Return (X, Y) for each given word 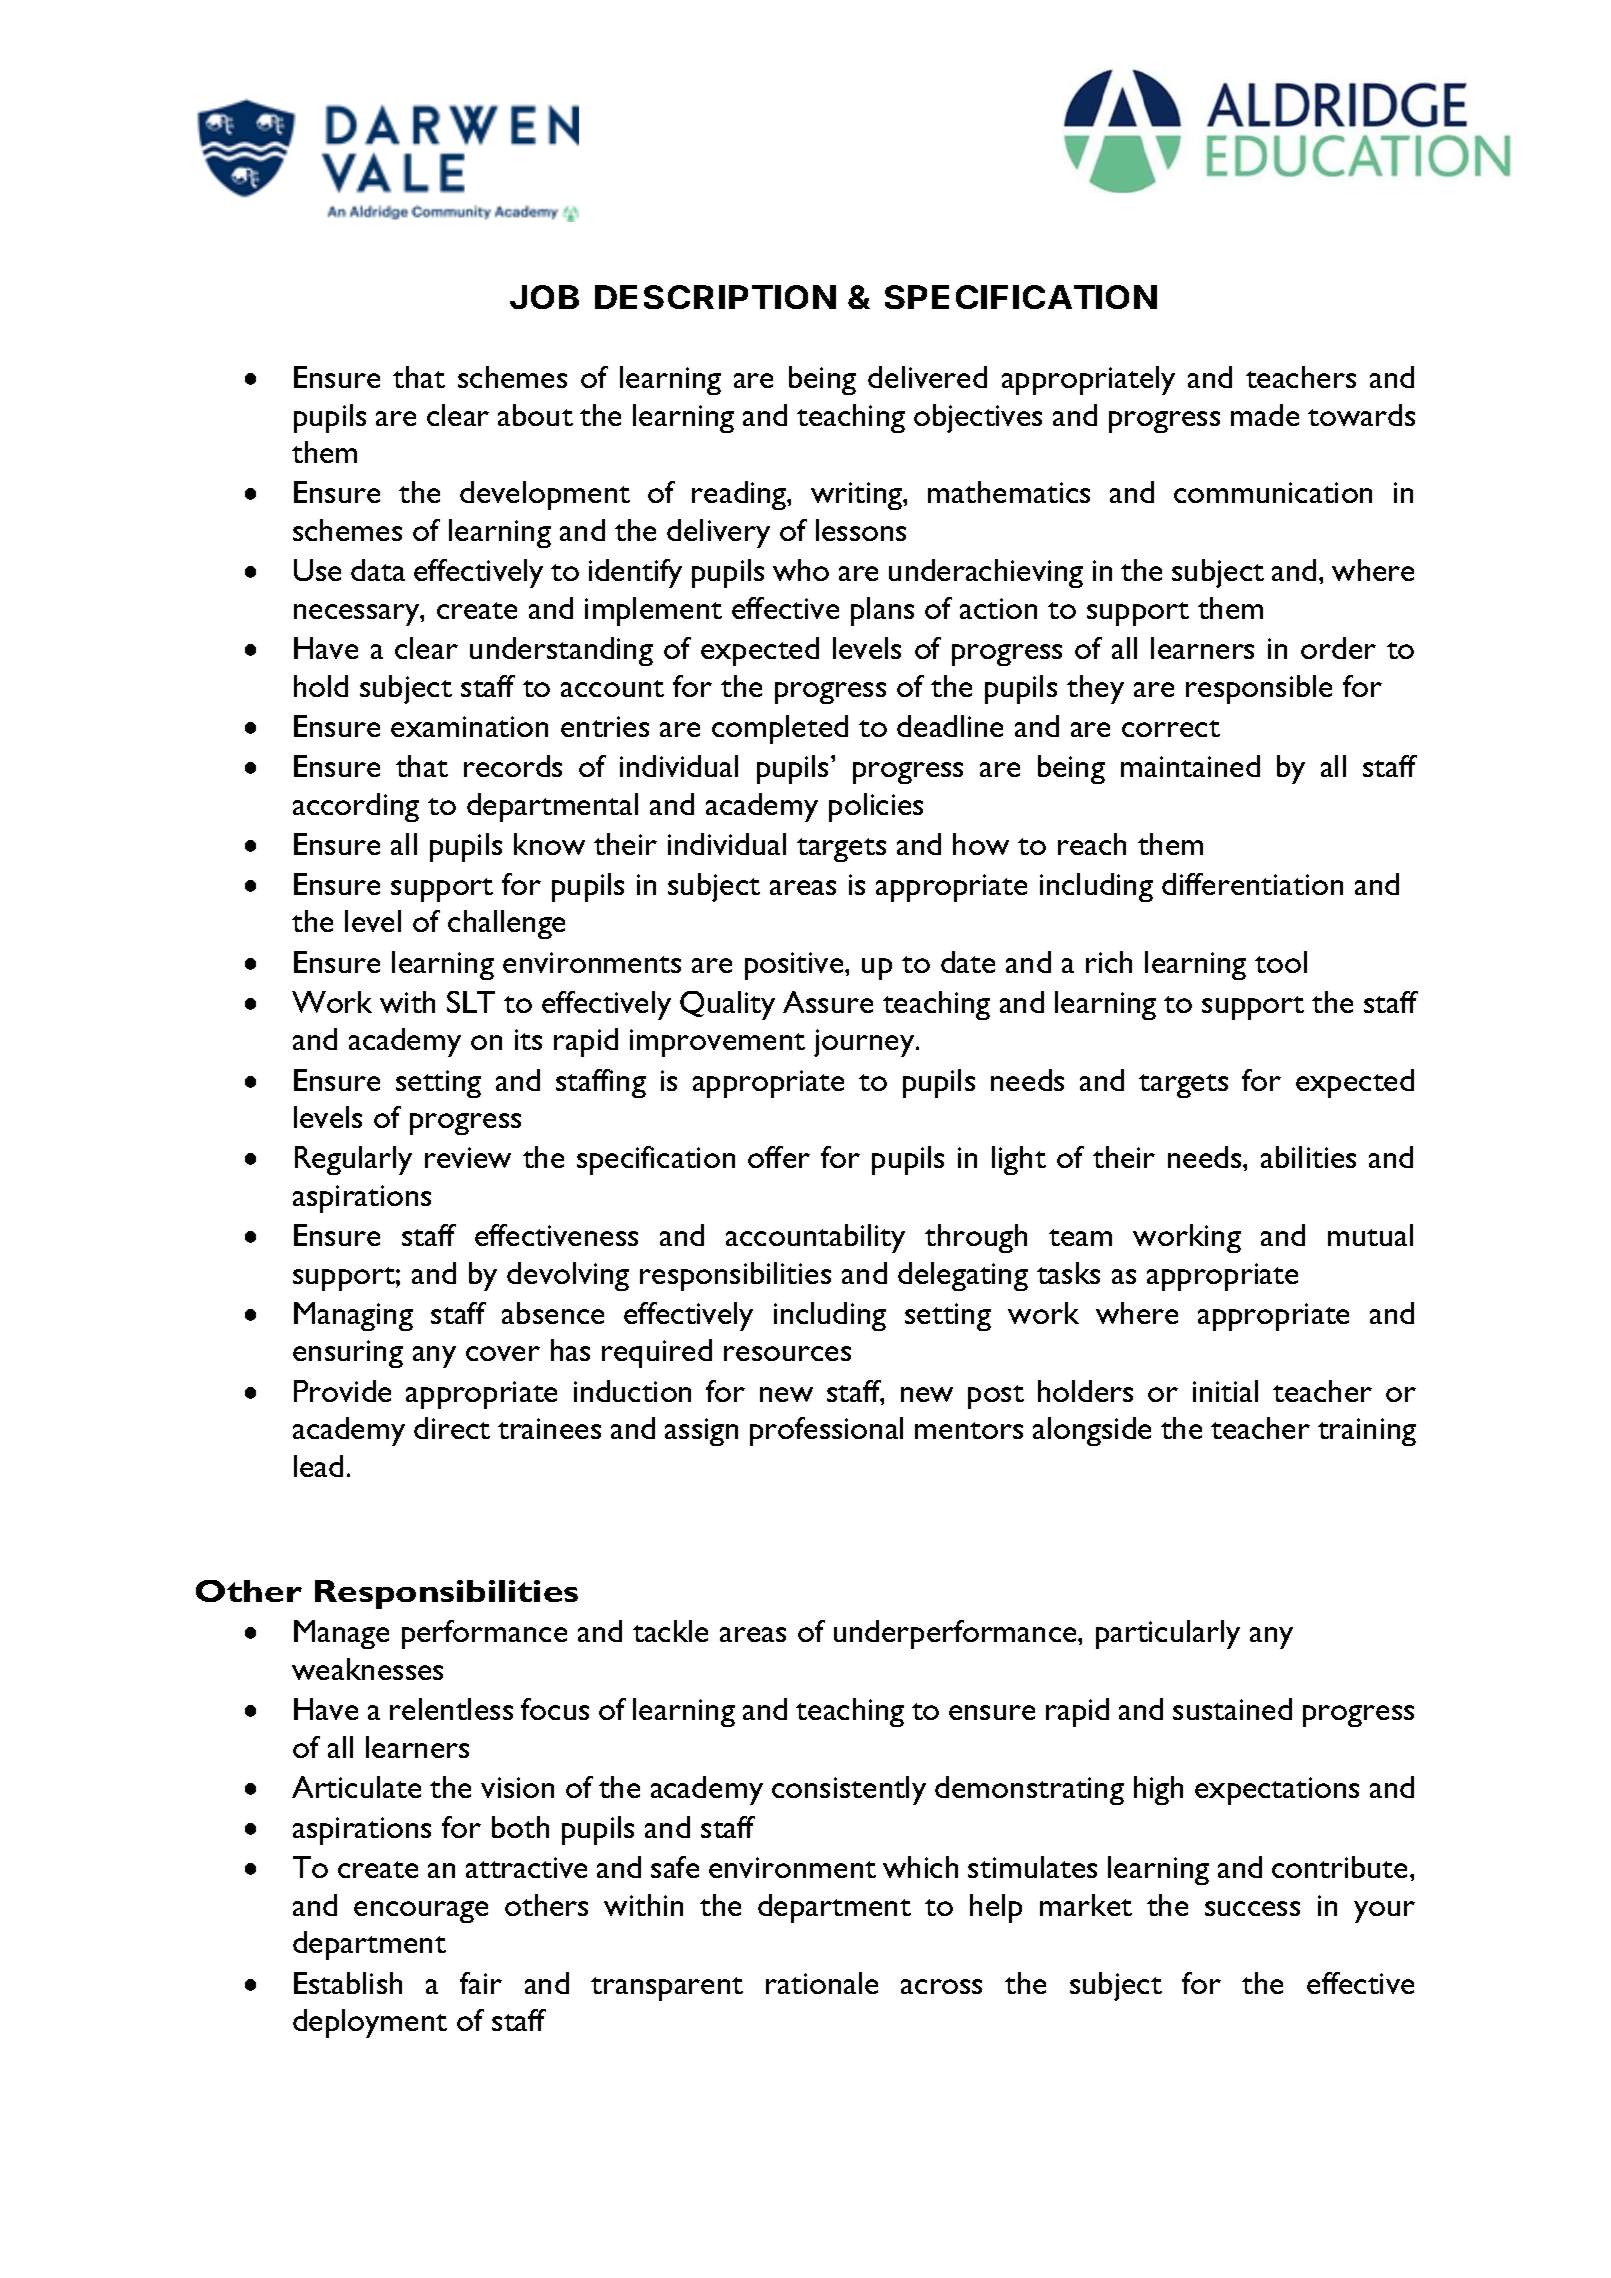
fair (481, 1983)
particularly (1168, 1634)
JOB (544, 297)
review (468, 1157)
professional (826, 1431)
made (1265, 415)
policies (876, 807)
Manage (341, 1634)
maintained (1190, 766)
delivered (927, 377)
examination (469, 726)
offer (779, 1157)
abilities (1308, 1157)
